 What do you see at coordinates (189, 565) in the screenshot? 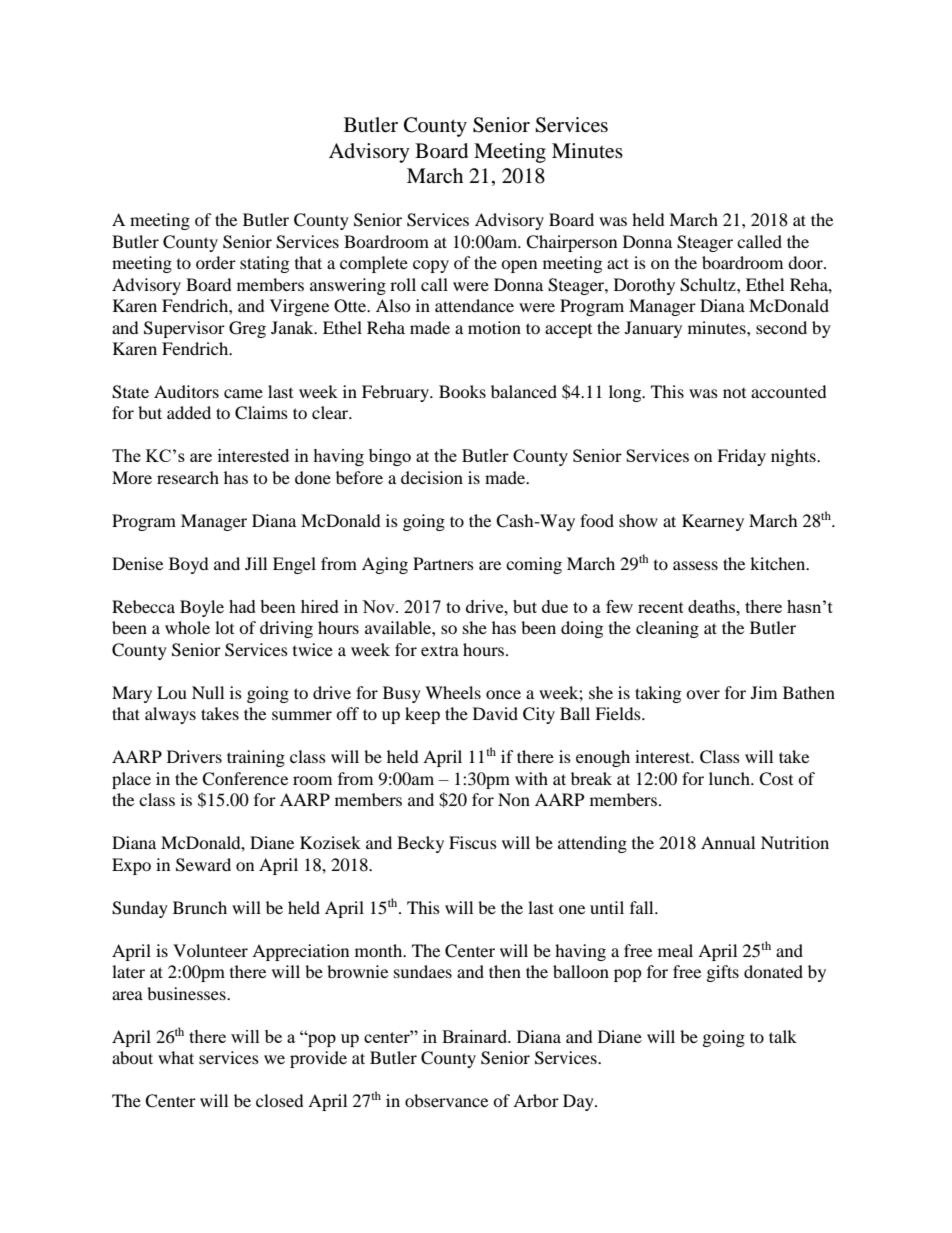
I see `Boyd` at bounding box center [189, 565].
